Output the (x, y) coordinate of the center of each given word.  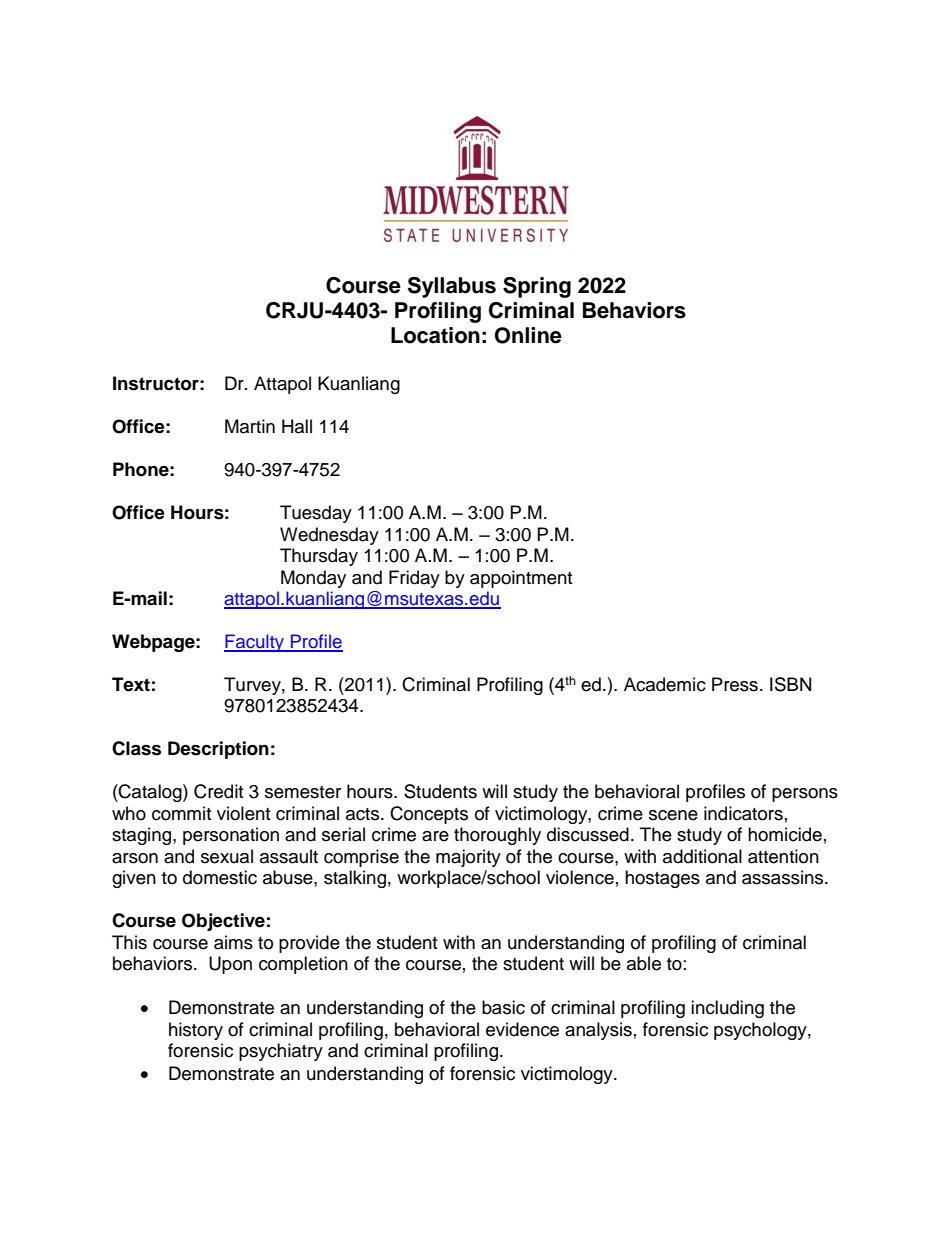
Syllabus (452, 287)
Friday (414, 579)
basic (503, 1007)
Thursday (319, 557)
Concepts (429, 815)
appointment (521, 579)
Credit (218, 791)
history (196, 1031)
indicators (743, 813)
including (727, 1009)
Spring (537, 287)
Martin (250, 426)
